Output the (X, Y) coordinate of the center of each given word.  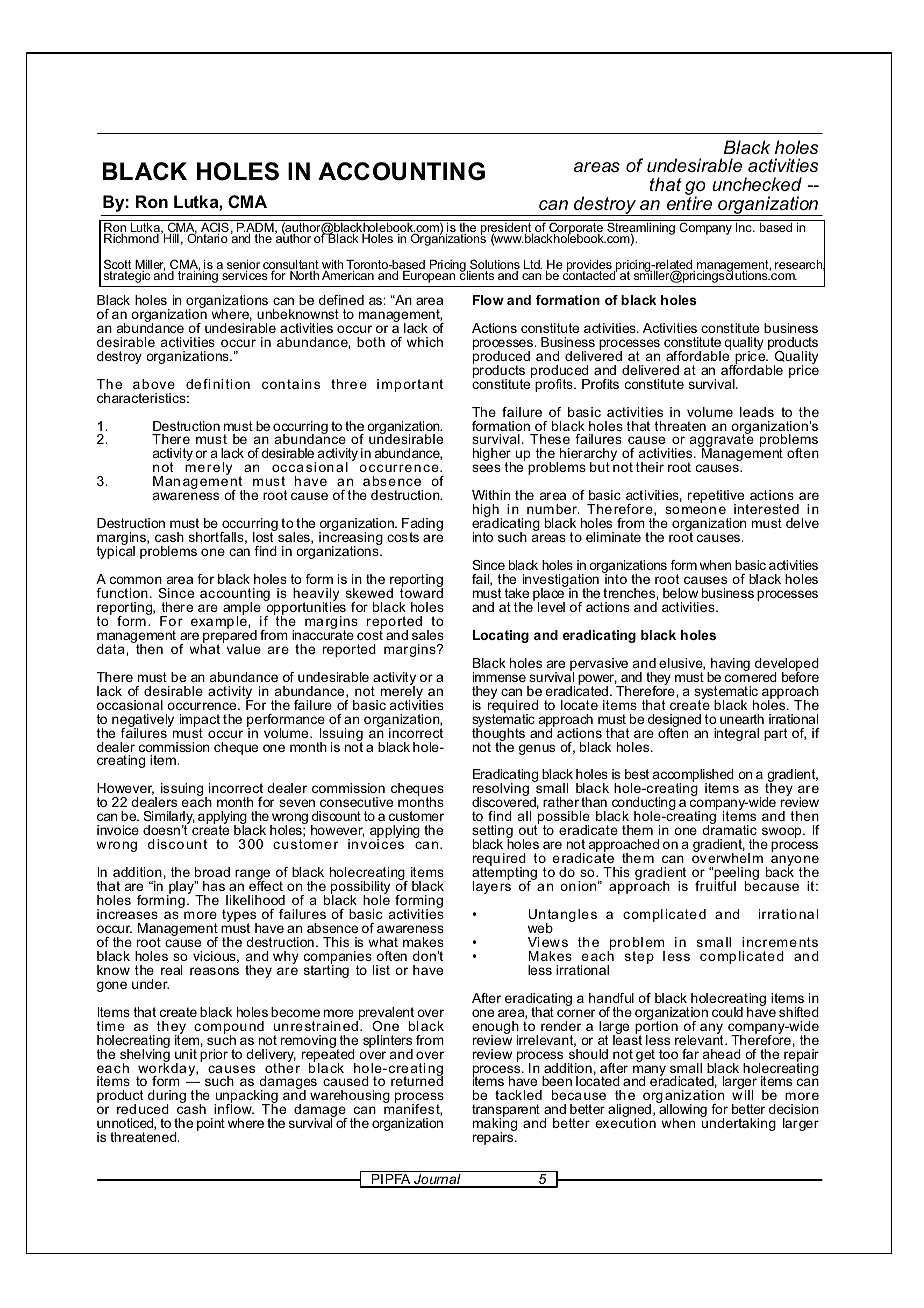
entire (689, 202)
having (730, 664)
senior (243, 266)
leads (757, 412)
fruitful (715, 885)
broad (212, 872)
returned (417, 1080)
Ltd (533, 264)
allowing (682, 1111)
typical (115, 551)
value (244, 649)
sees (486, 468)
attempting (504, 874)
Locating (501, 636)
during (167, 1098)
